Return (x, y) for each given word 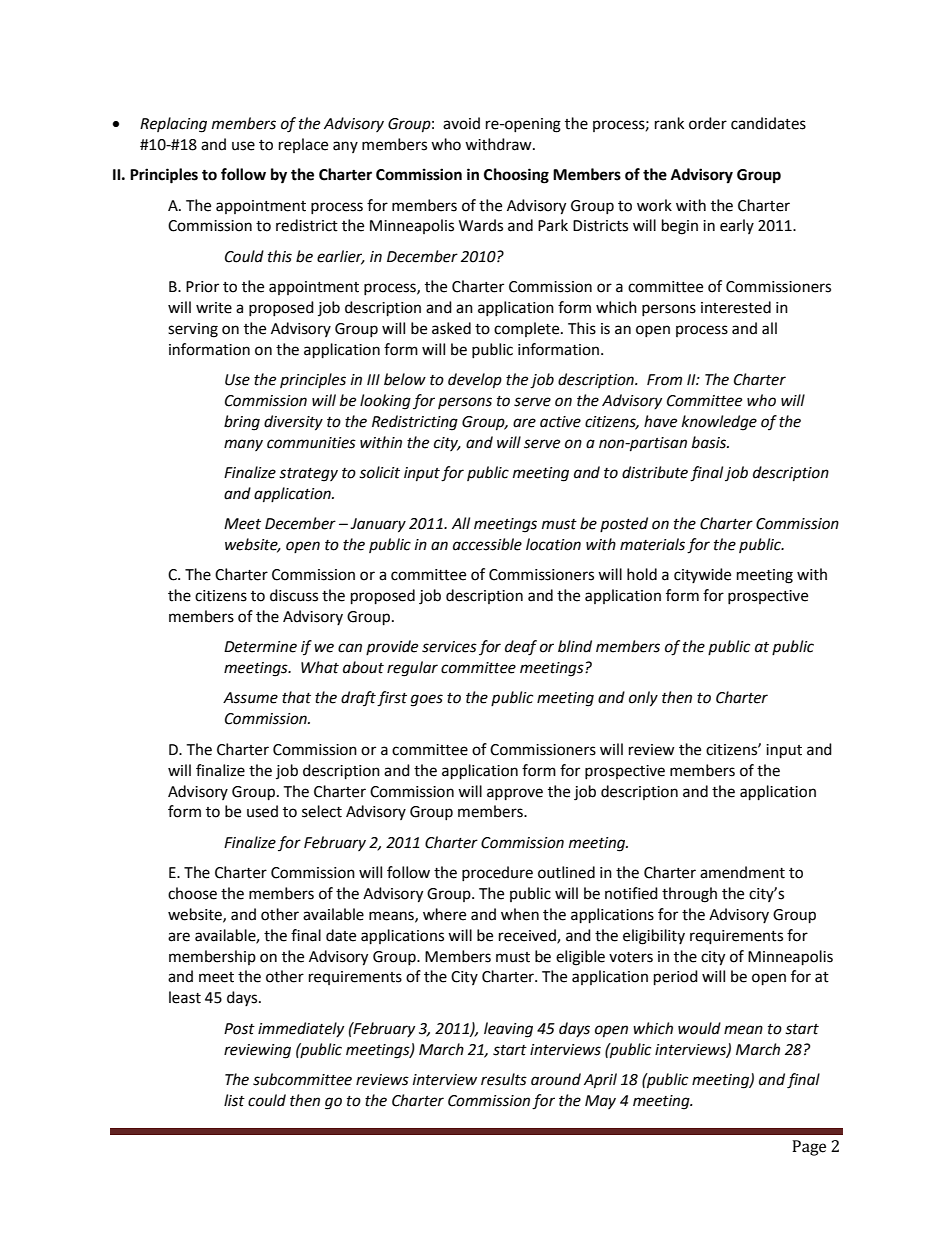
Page (809, 1148)
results (504, 1079)
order (708, 123)
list (234, 1100)
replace (303, 145)
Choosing (516, 176)
